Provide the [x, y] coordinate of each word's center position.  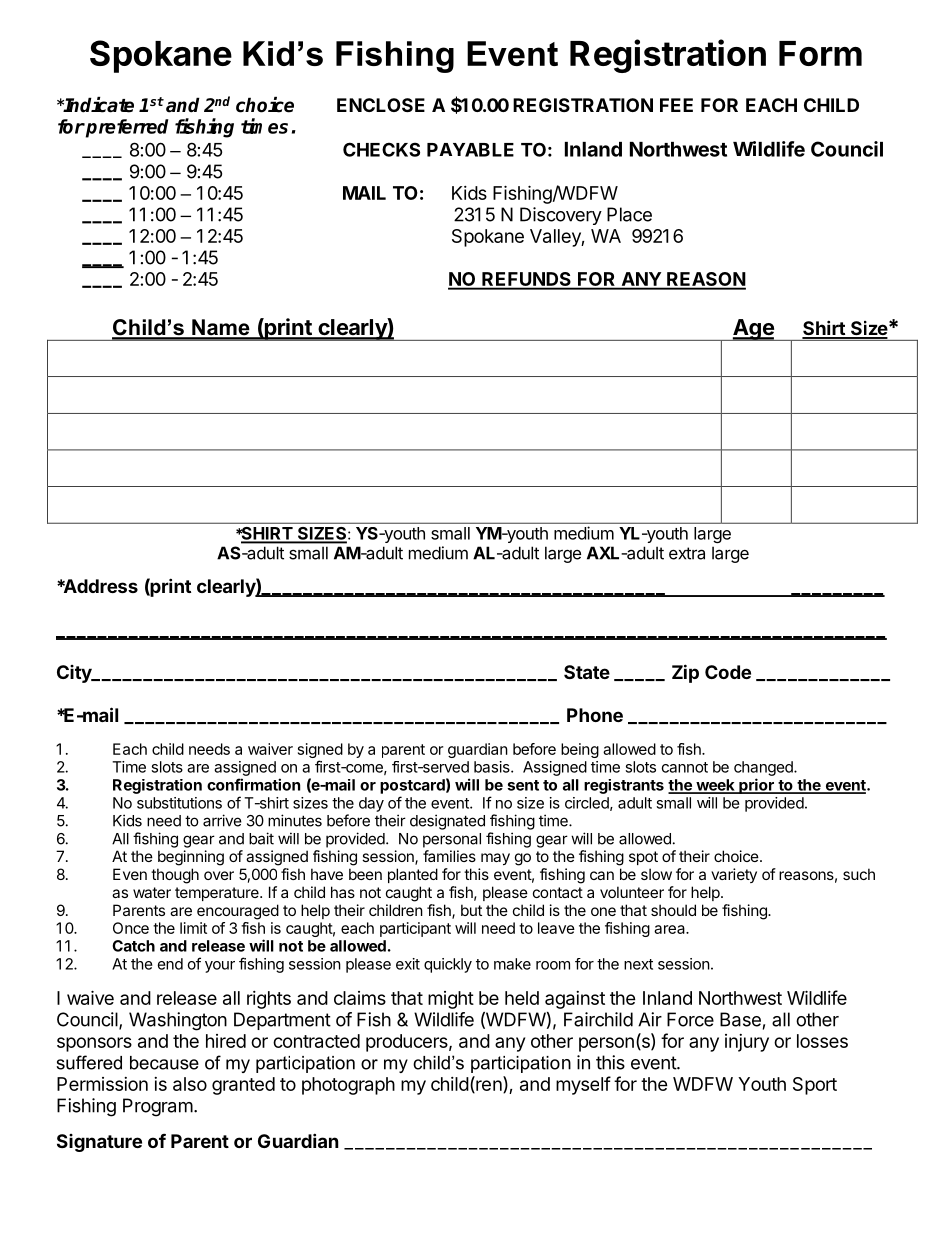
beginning [191, 858]
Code [728, 672]
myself [583, 1085]
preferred [126, 128]
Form [820, 53]
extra [687, 553]
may [495, 859]
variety [734, 875]
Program [158, 1107]
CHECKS [381, 149]
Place [629, 214]
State [587, 672]
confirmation [253, 784]
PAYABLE [470, 150]
